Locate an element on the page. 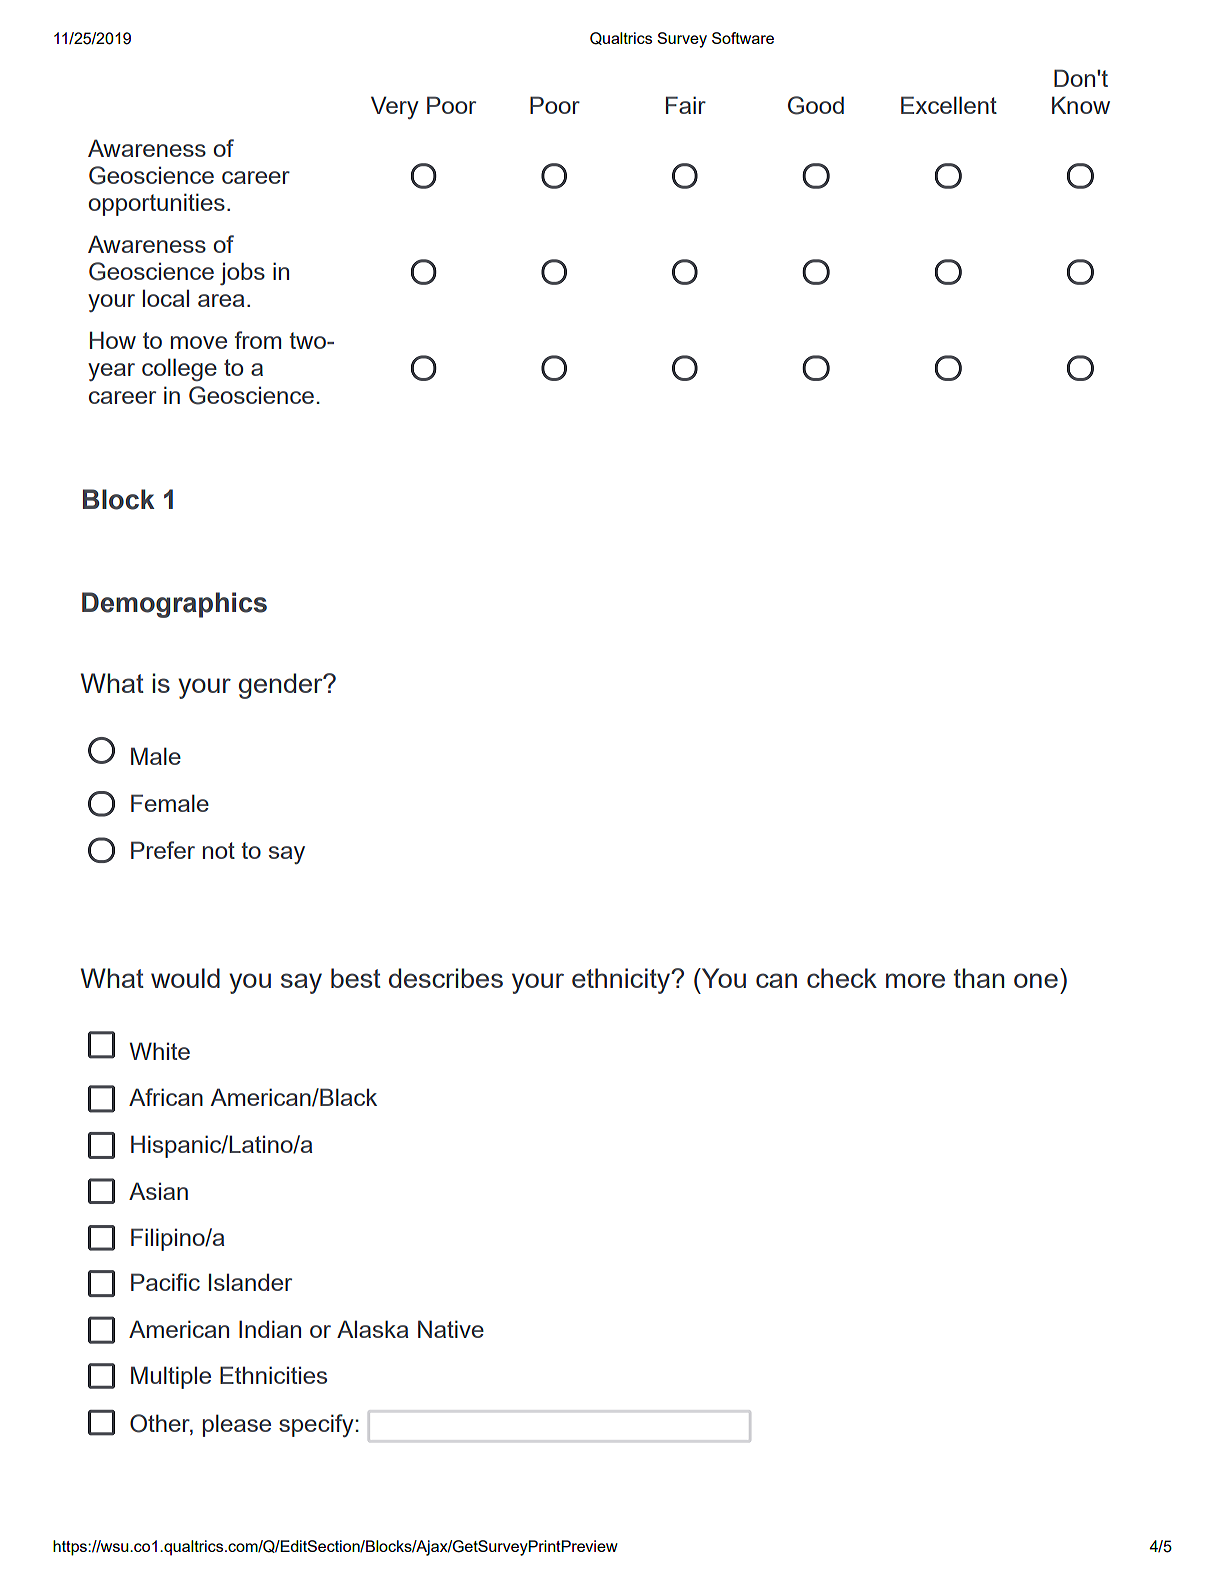 This page has width=1225, height=1586. Native is located at coordinates (451, 1329).
